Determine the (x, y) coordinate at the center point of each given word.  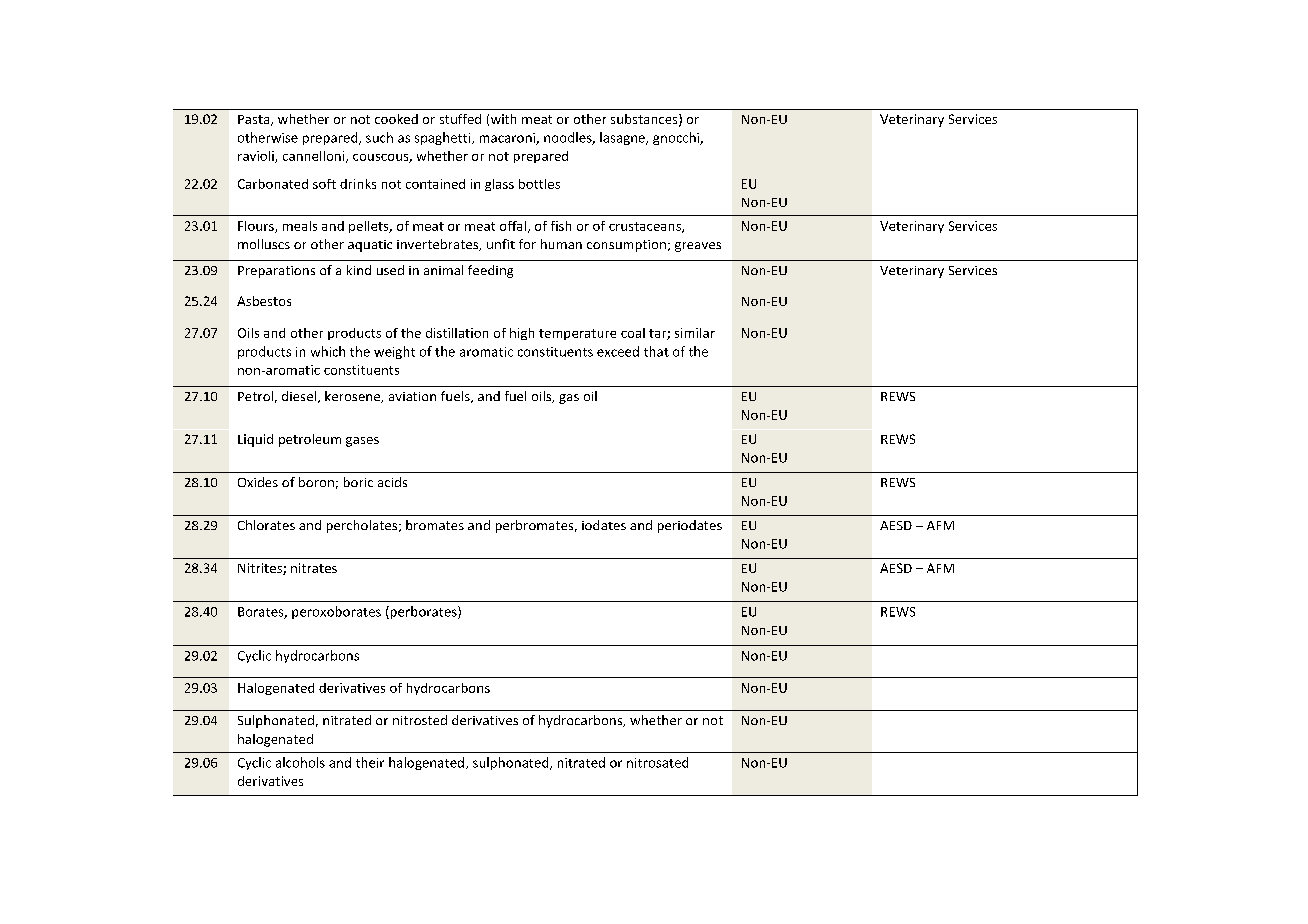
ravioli (257, 157)
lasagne (623, 138)
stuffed (460, 119)
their (370, 762)
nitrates (314, 568)
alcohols (300, 762)
